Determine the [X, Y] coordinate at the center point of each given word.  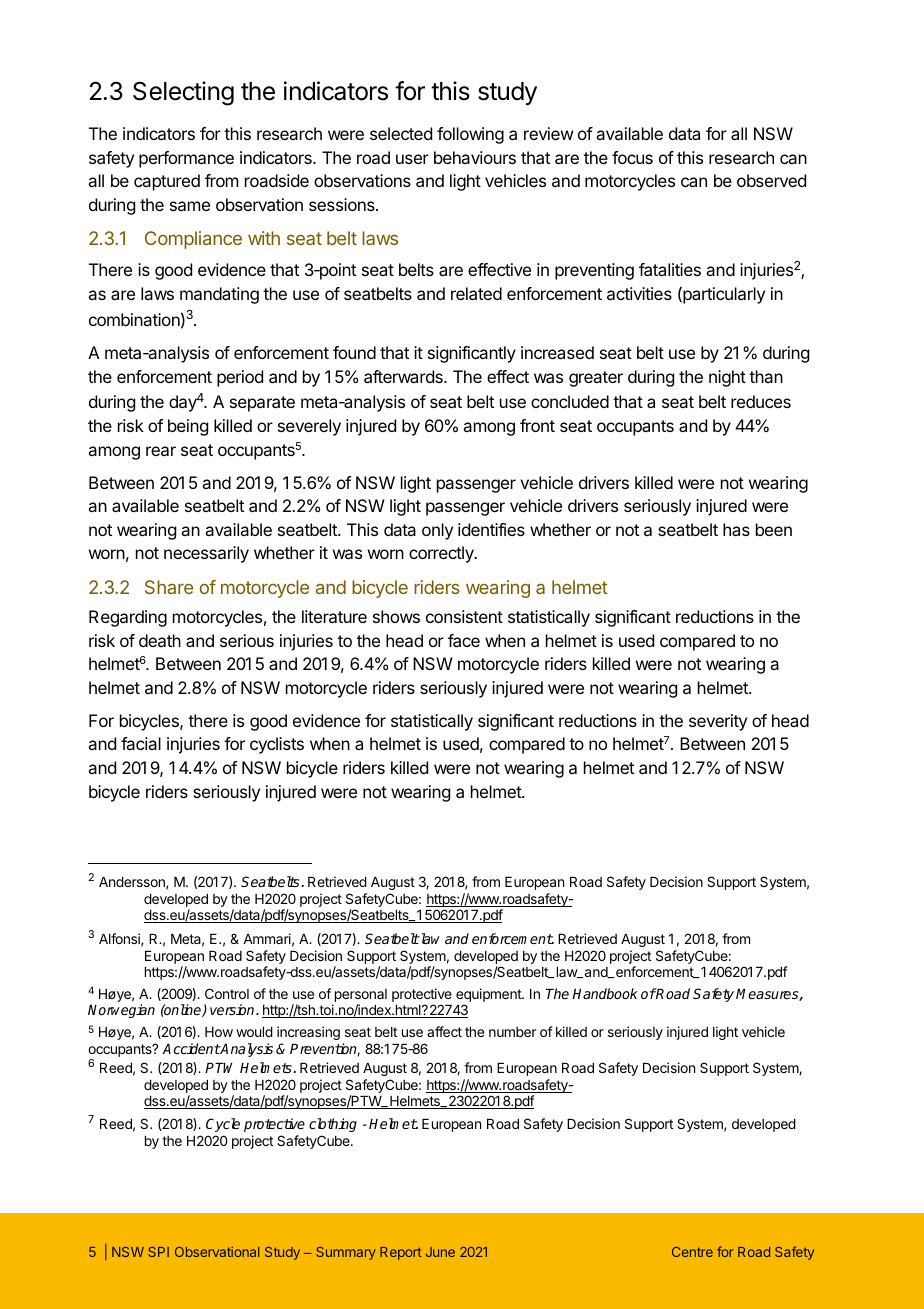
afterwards [404, 376]
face [464, 640]
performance [186, 159]
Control [227, 993]
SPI [158, 1252]
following [470, 135]
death [160, 640]
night [727, 378]
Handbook [605, 993]
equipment [489, 996]
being [188, 427]
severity [718, 722]
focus [632, 157]
